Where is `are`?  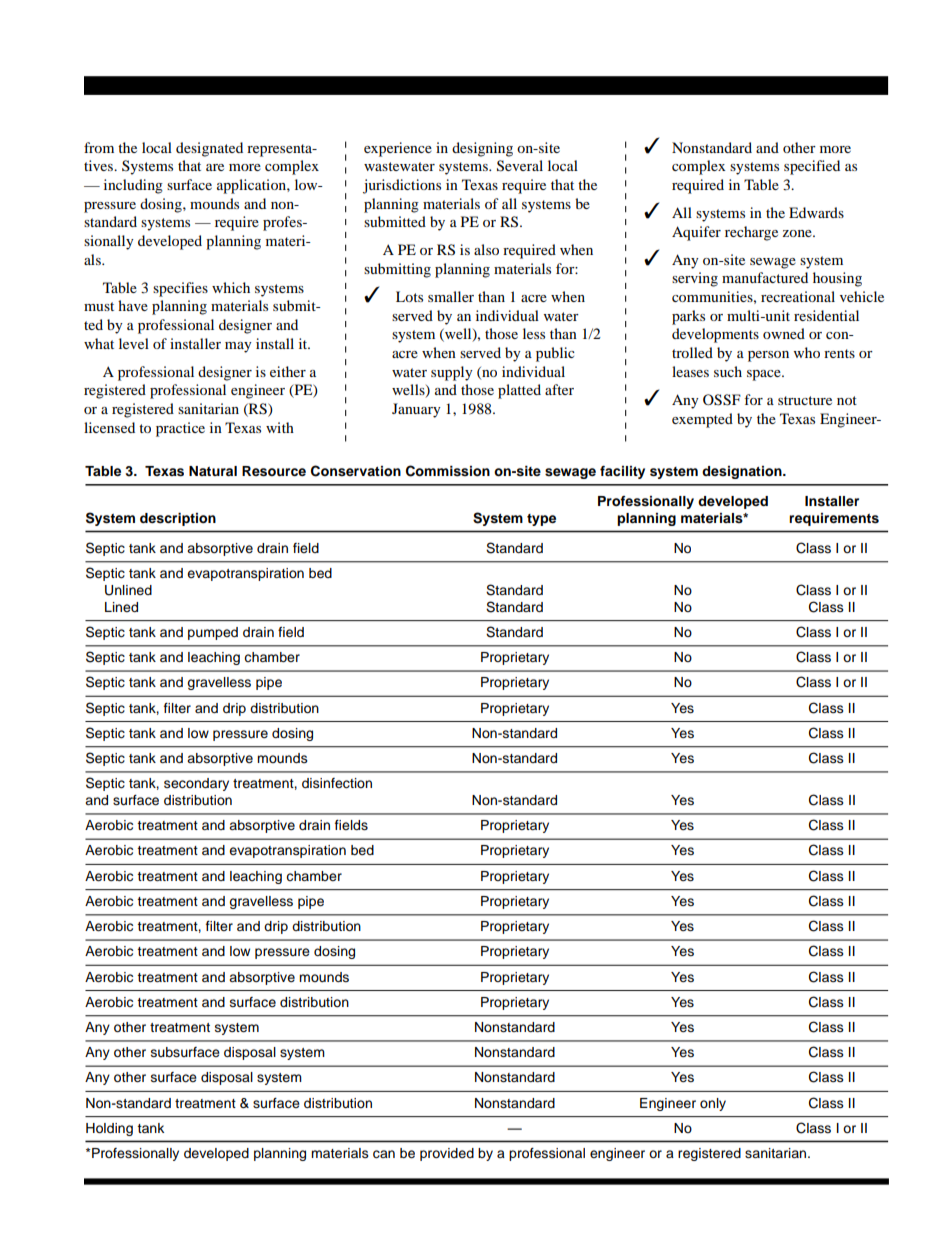
are is located at coordinates (215, 167).
